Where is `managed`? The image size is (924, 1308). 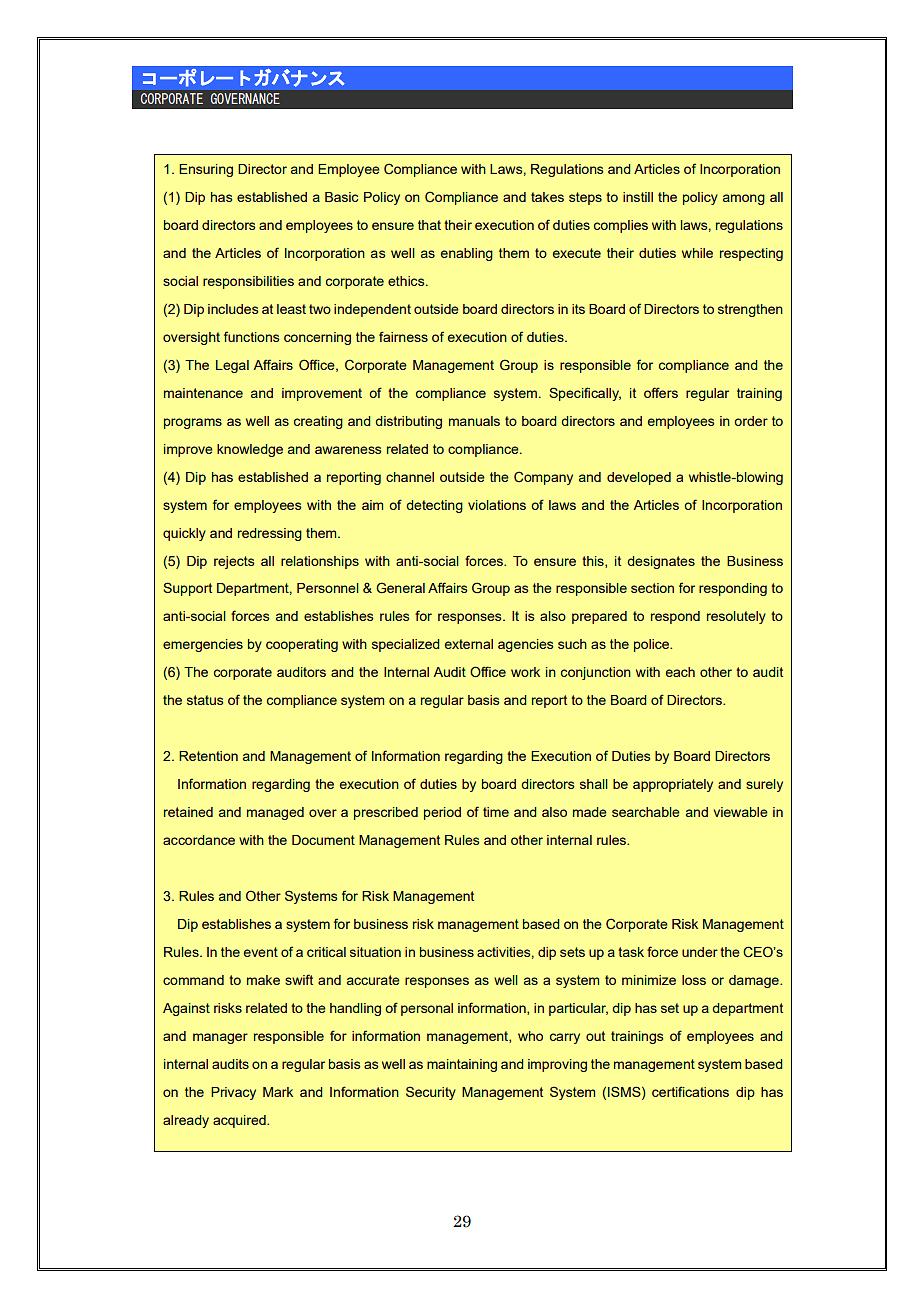
managed is located at coordinates (275, 813).
